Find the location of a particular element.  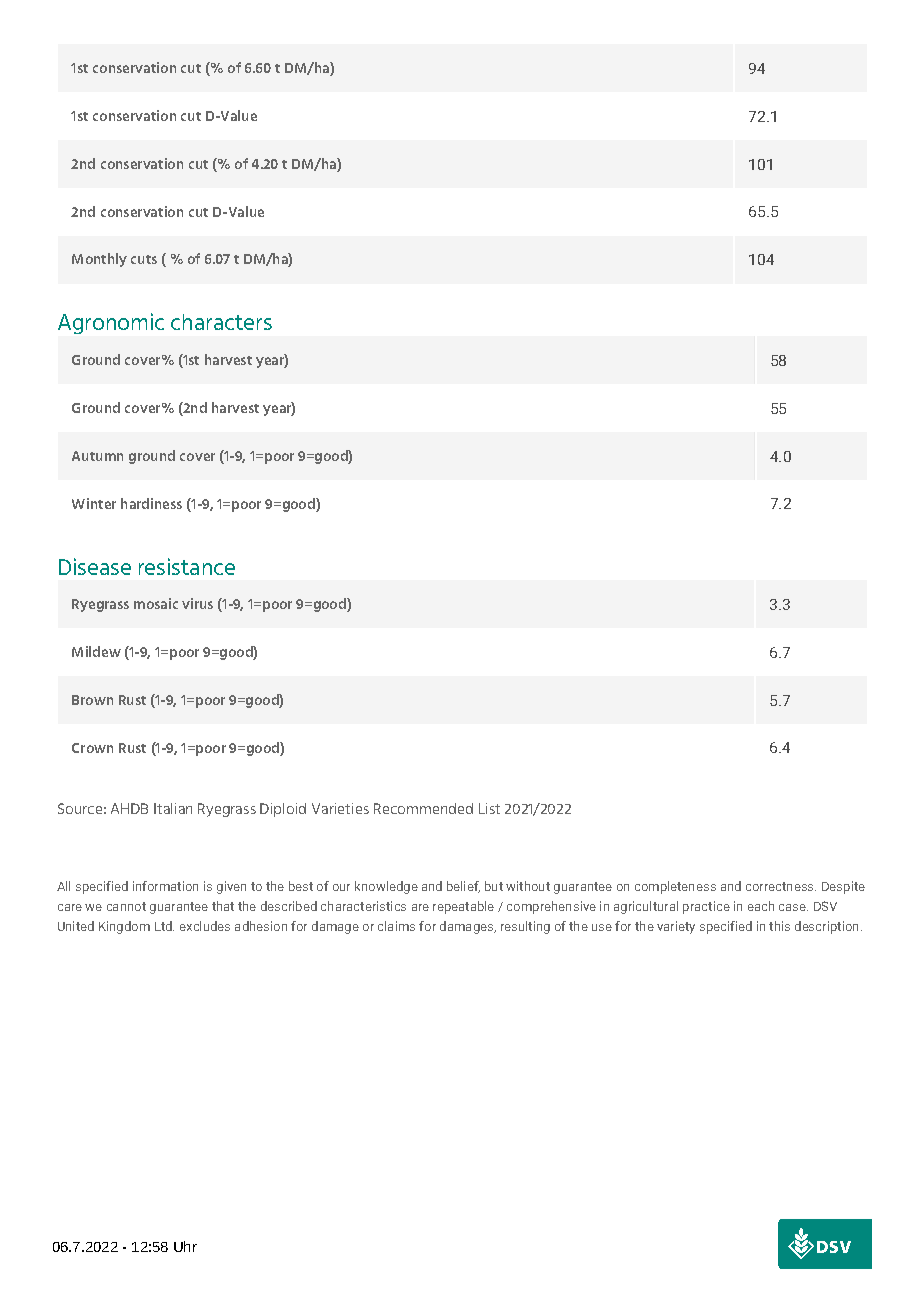

cuts is located at coordinates (144, 259).
